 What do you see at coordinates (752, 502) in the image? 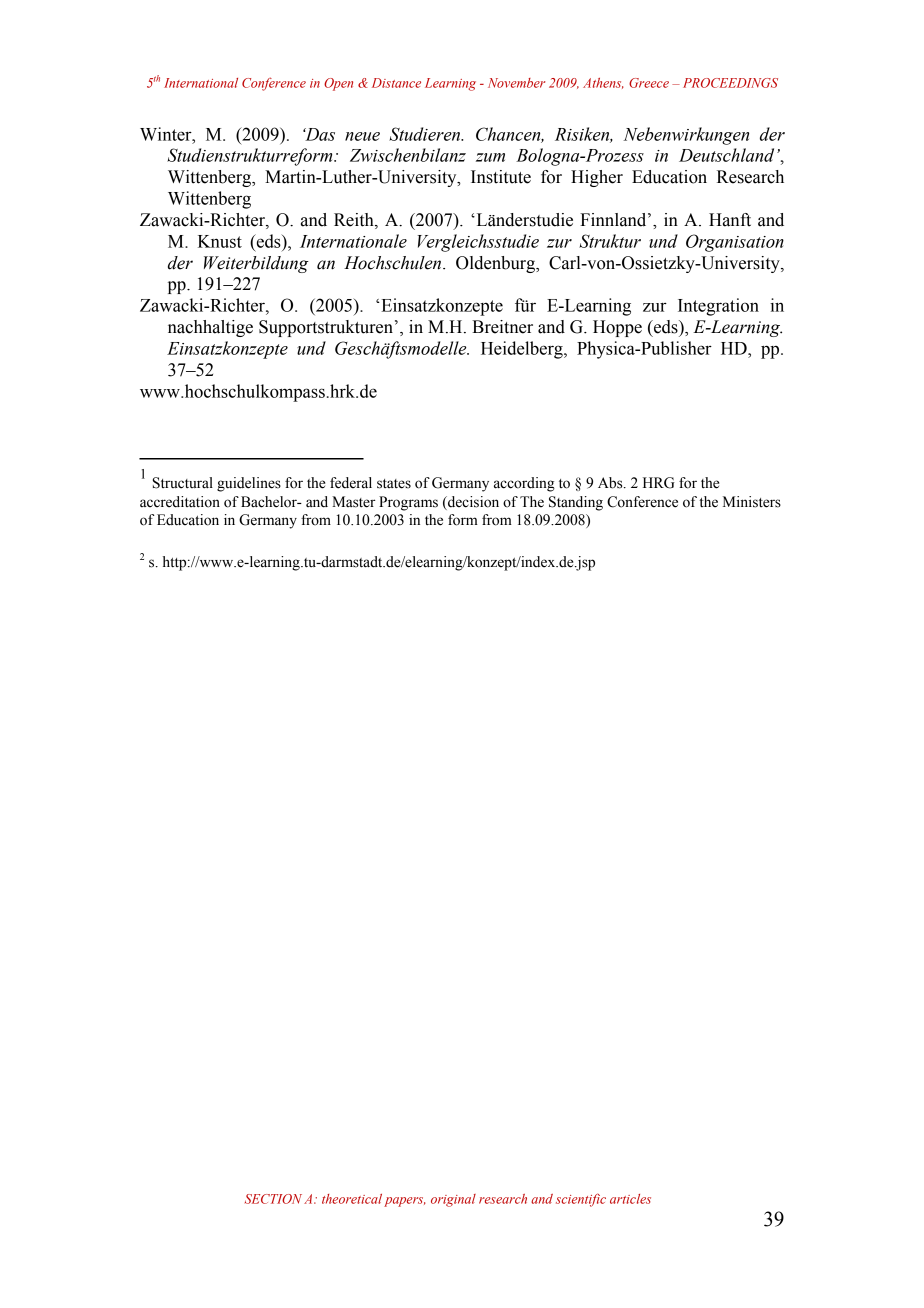
I see `Ministers` at bounding box center [752, 502].
